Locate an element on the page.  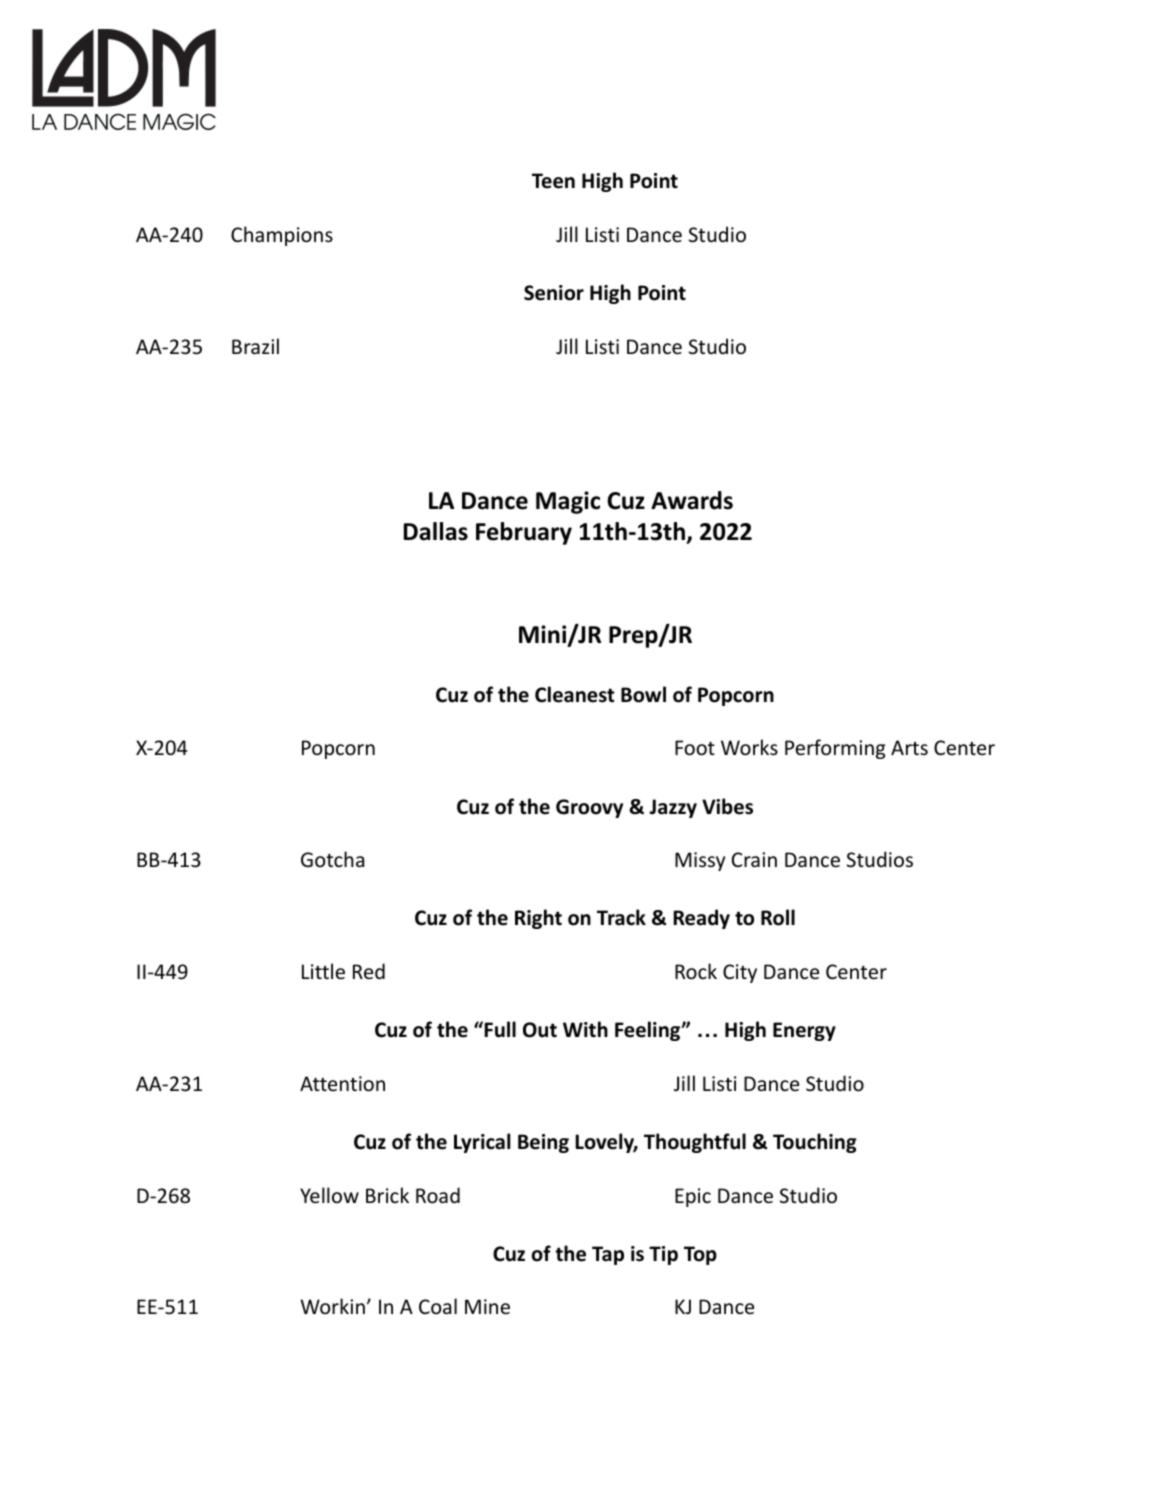
Cleanest is located at coordinates (575, 694).
